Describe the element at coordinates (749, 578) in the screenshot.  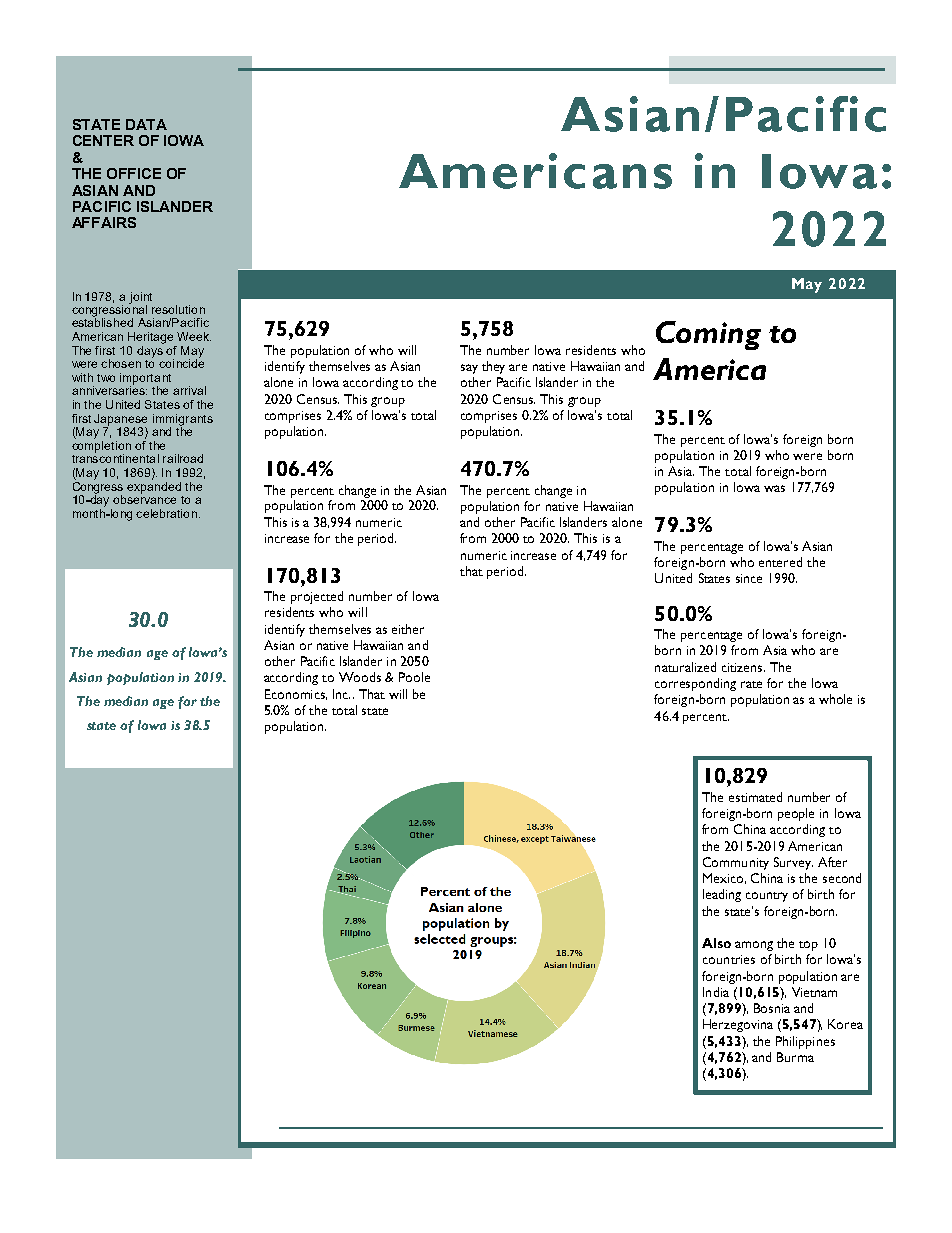
I see `since` at that location.
